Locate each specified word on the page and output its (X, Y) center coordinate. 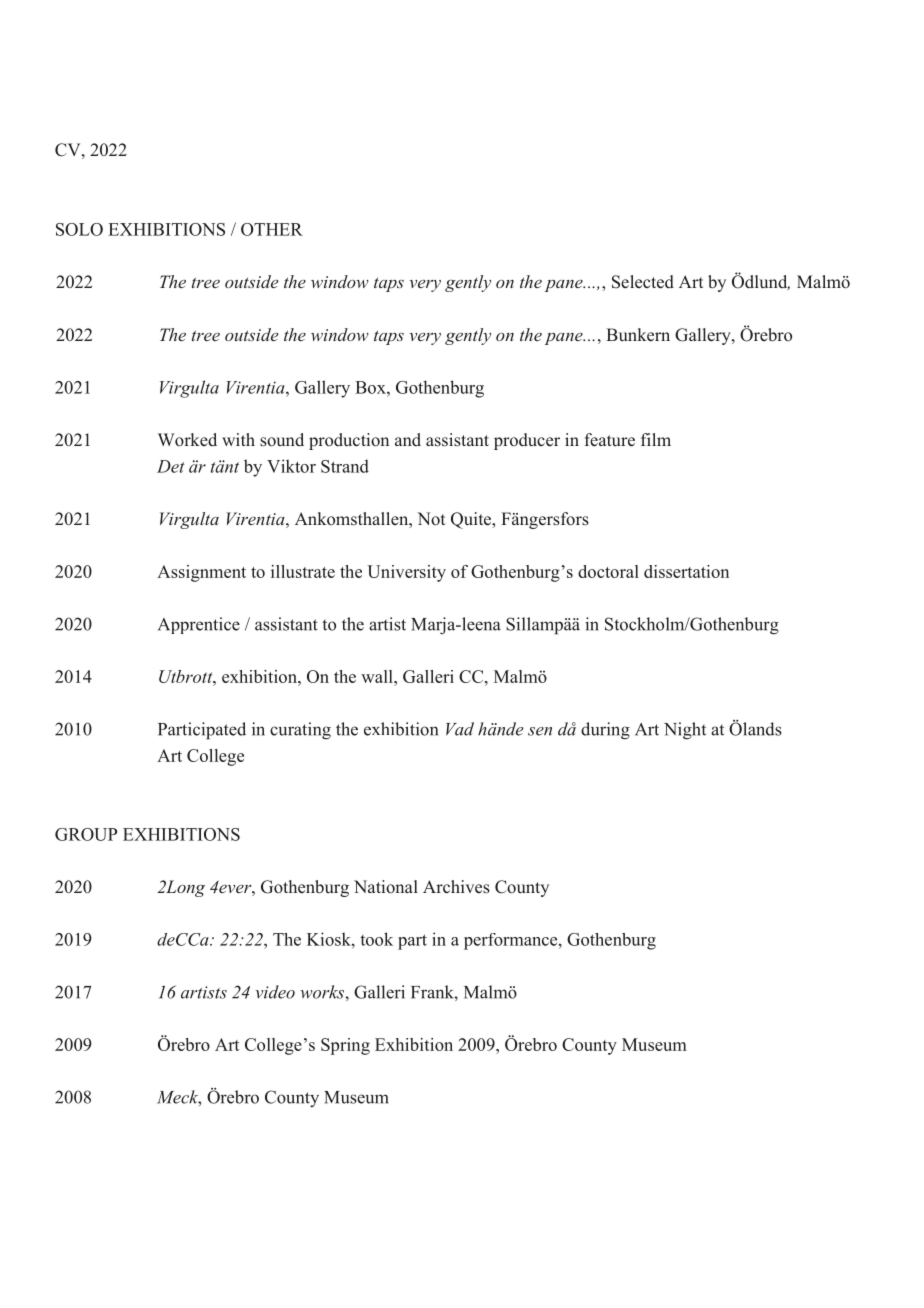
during (605, 731)
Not (431, 519)
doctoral (608, 571)
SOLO (79, 229)
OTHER (272, 229)
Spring (345, 1046)
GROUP (86, 834)
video (275, 992)
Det (171, 466)
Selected (643, 282)
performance (512, 941)
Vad (460, 729)
